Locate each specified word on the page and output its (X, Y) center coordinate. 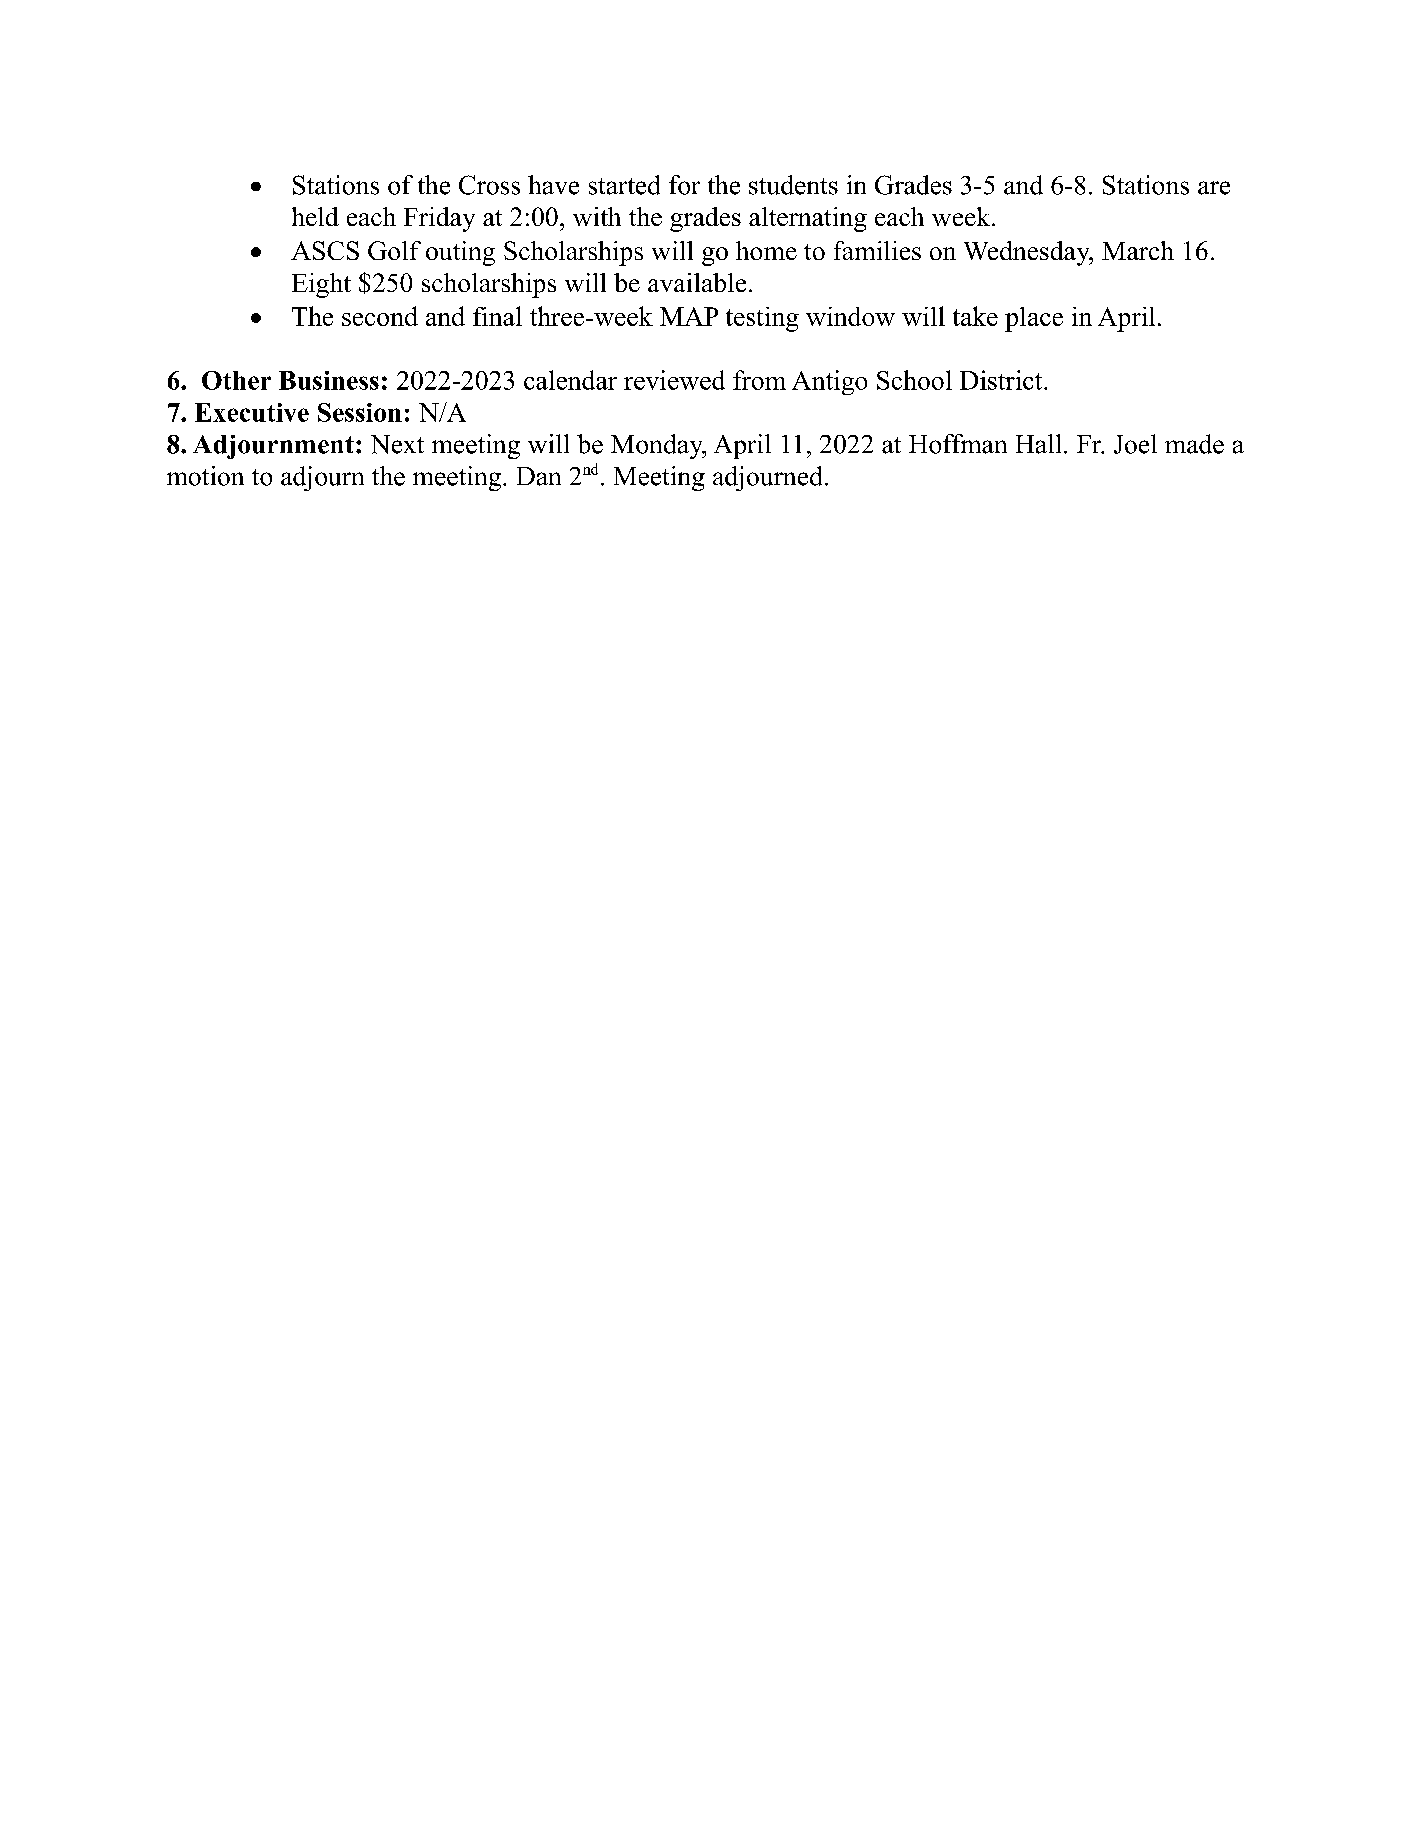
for (684, 185)
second (380, 316)
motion (205, 476)
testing (762, 319)
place (1034, 319)
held (315, 216)
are (1214, 188)
